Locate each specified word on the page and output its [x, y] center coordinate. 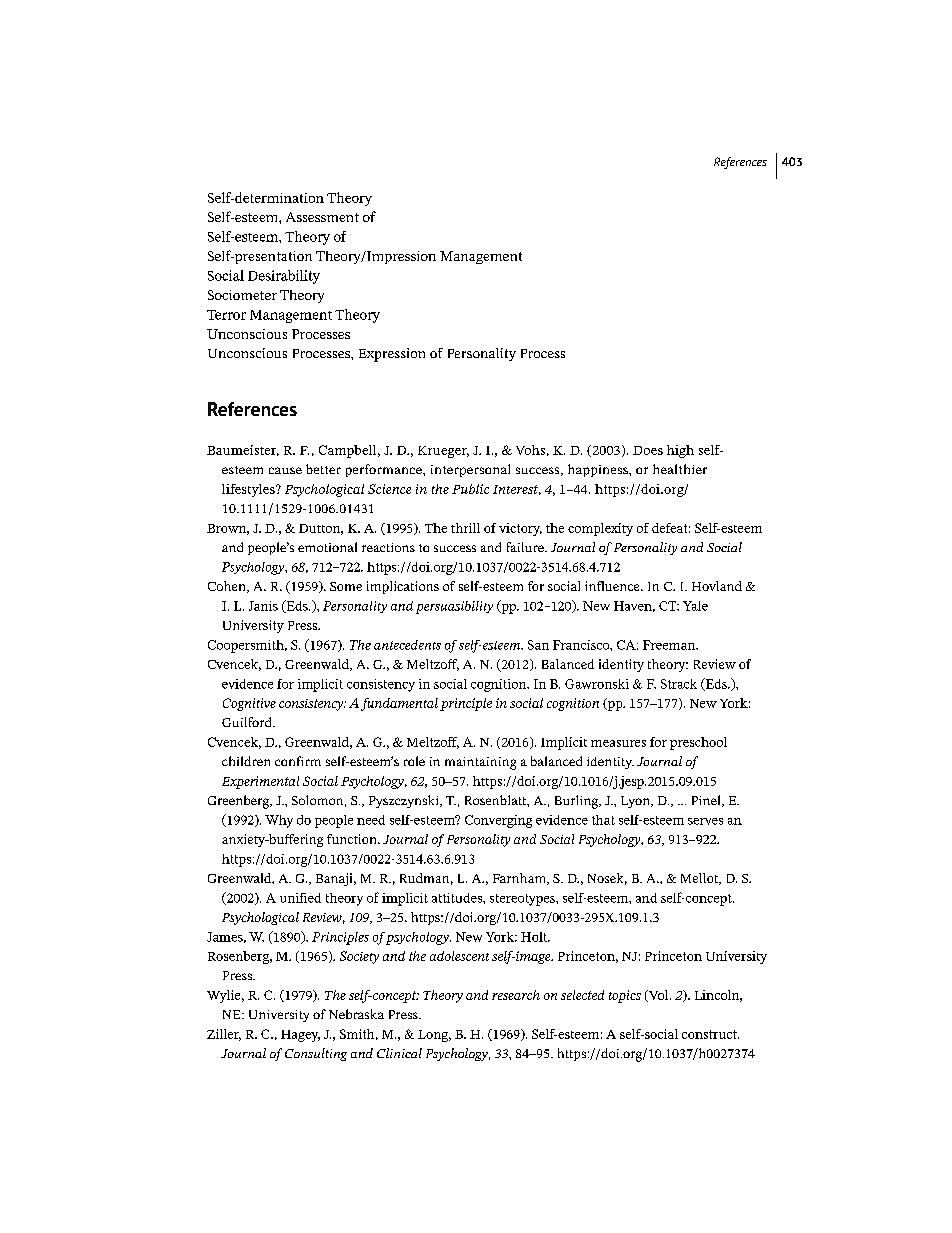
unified [300, 898]
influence [613, 586]
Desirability [284, 277]
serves [705, 821]
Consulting [316, 1054]
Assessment [322, 217]
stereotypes [523, 900]
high [680, 451]
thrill [465, 528]
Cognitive [249, 704]
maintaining [480, 763]
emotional [327, 547]
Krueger [443, 452]
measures [618, 743]
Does [648, 450]
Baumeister [243, 450]
